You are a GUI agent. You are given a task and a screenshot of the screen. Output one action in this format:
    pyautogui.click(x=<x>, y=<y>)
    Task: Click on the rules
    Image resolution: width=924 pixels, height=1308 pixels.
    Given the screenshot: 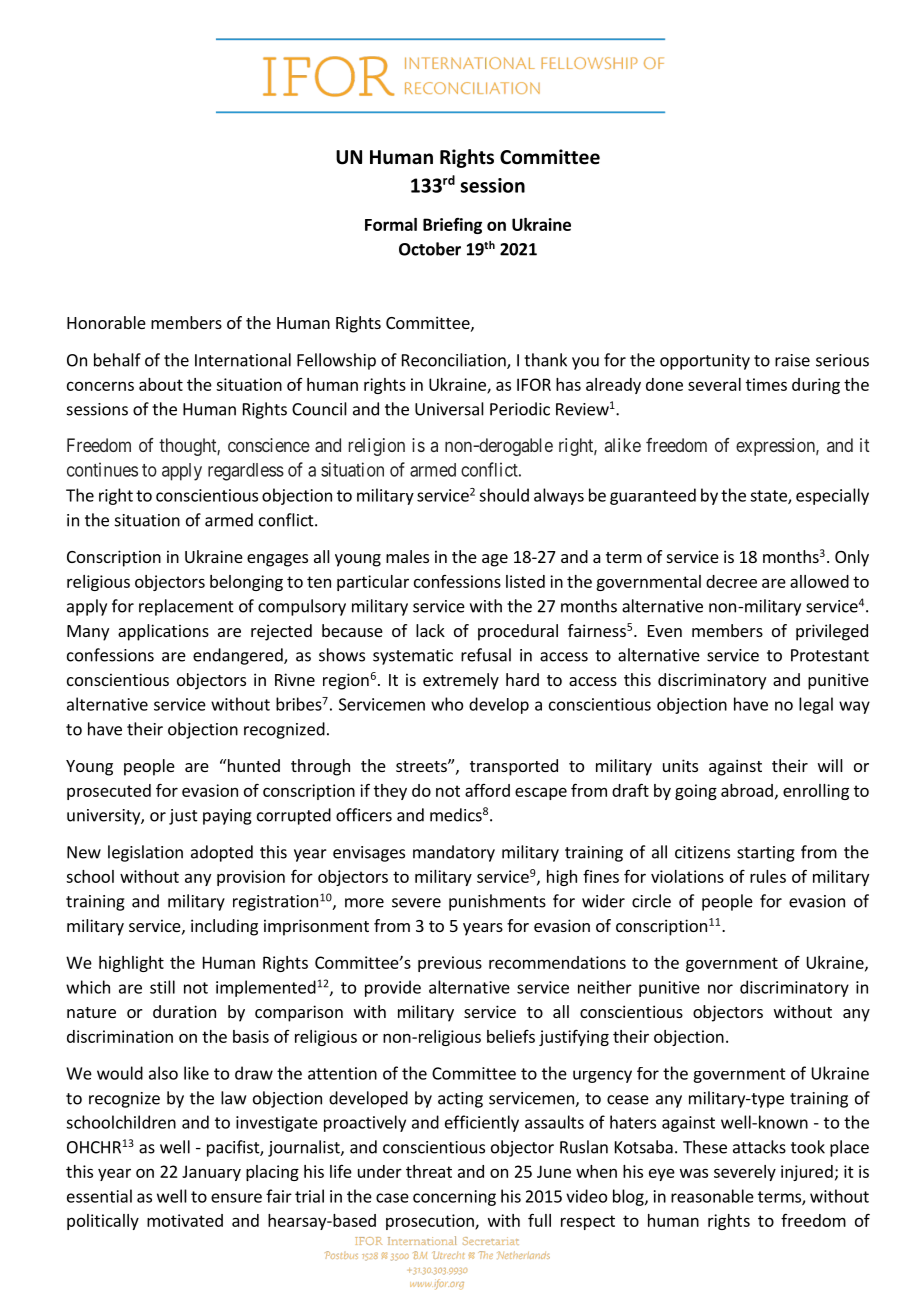 What is the action you would take?
    pyautogui.click(x=768, y=876)
